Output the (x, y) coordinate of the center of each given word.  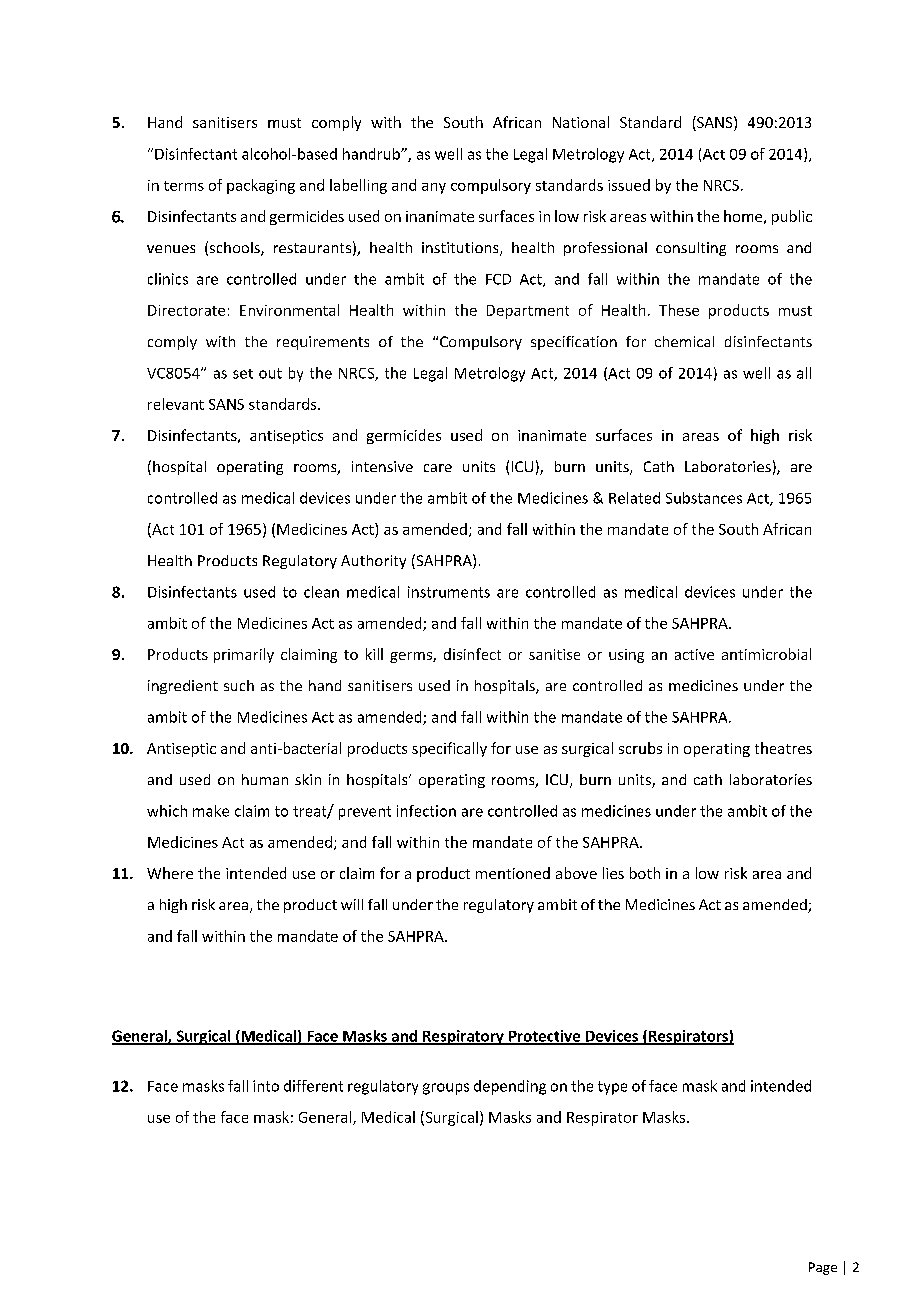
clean (321, 592)
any (434, 188)
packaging (261, 186)
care (438, 468)
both (645, 873)
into (266, 1086)
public (792, 217)
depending (510, 1087)
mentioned (513, 873)
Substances (704, 498)
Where (170, 873)
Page (823, 1268)
